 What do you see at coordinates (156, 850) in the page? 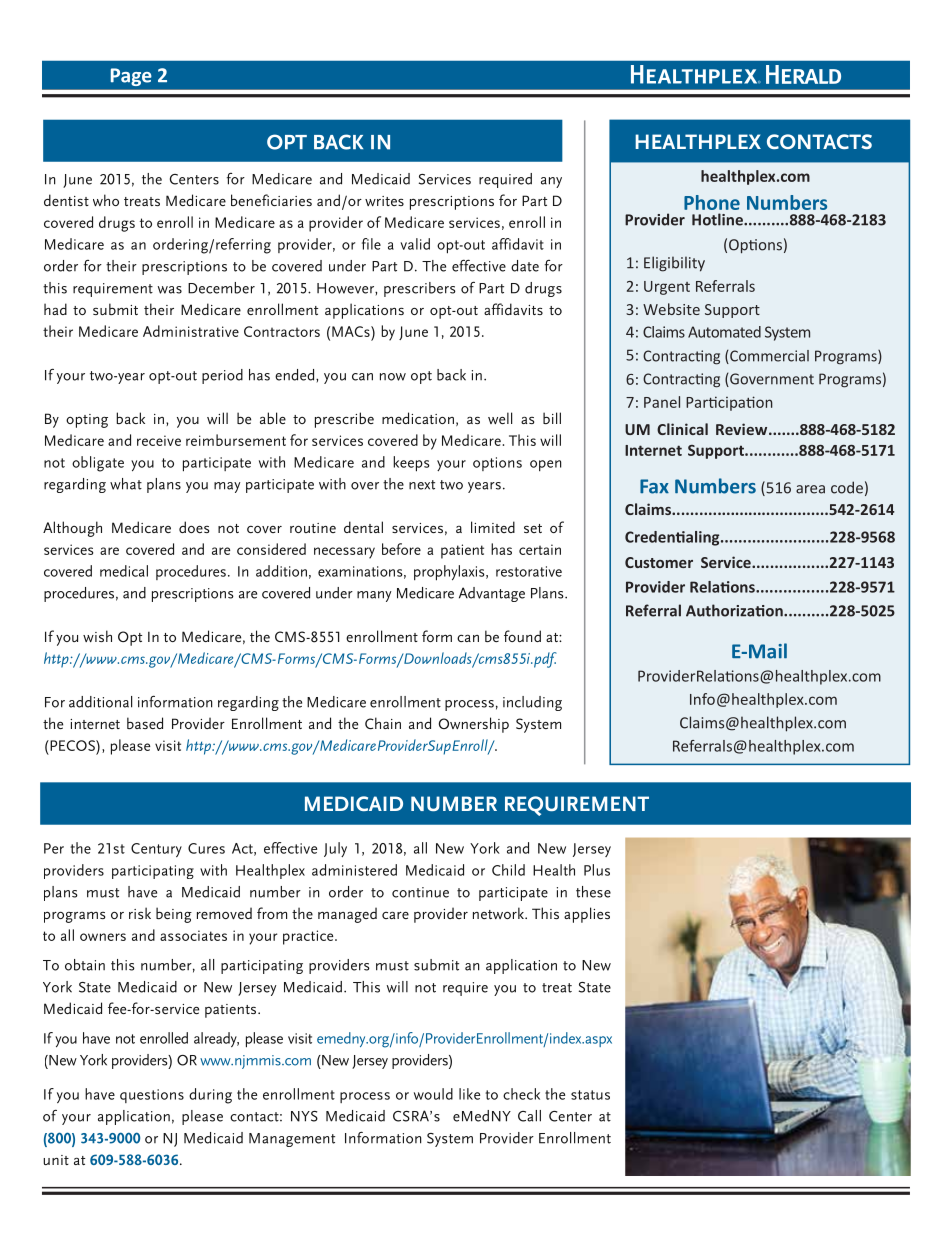
I see `Century` at bounding box center [156, 850].
